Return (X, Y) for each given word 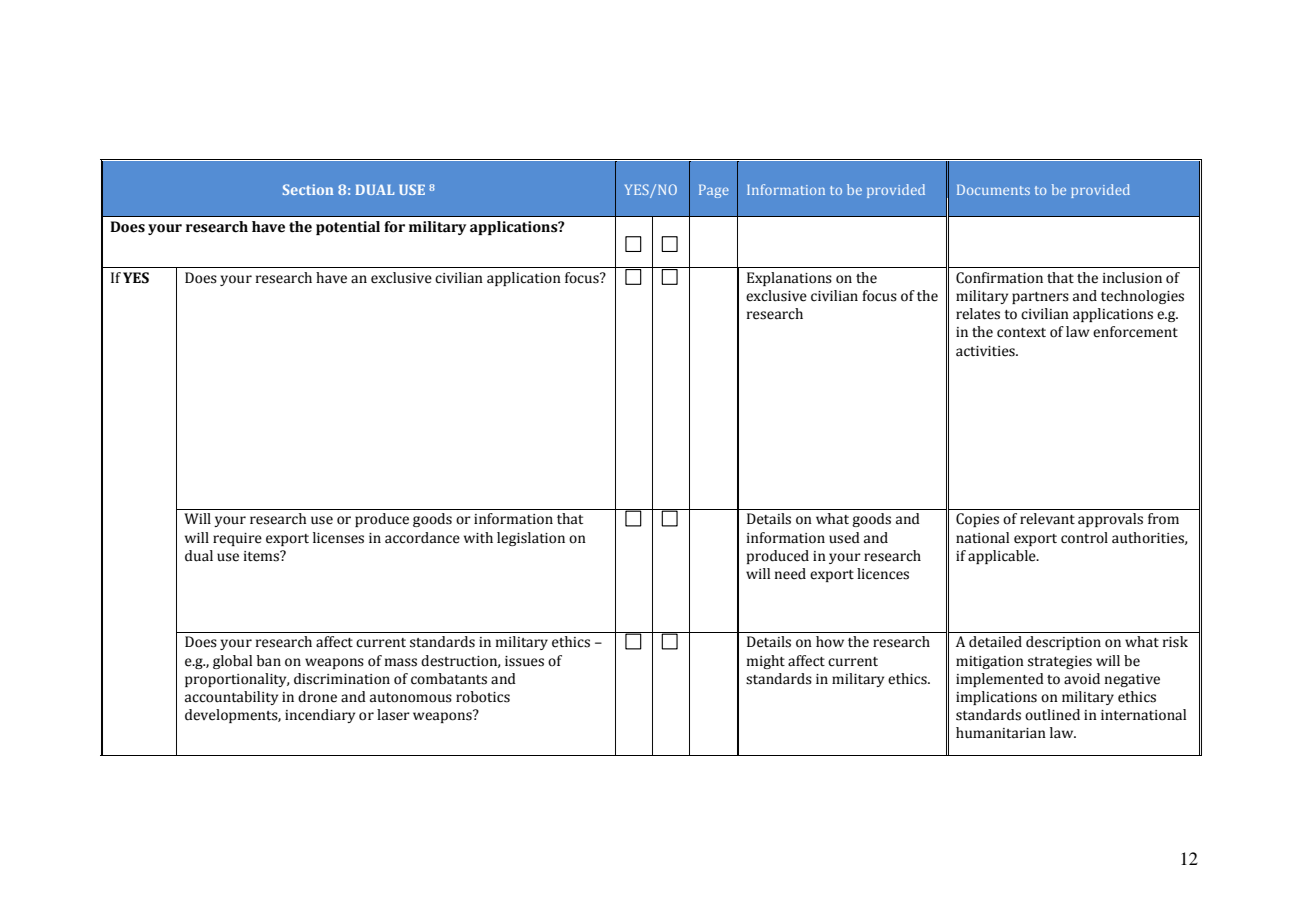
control (1084, 538)
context (1021, 333)
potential (348, 228)
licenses (338, 538)
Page (714, 191)
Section (308, 189)
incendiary (320, 716)
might (766, 662)
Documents (993, 190)
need (790, 574)
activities (986, 351)
